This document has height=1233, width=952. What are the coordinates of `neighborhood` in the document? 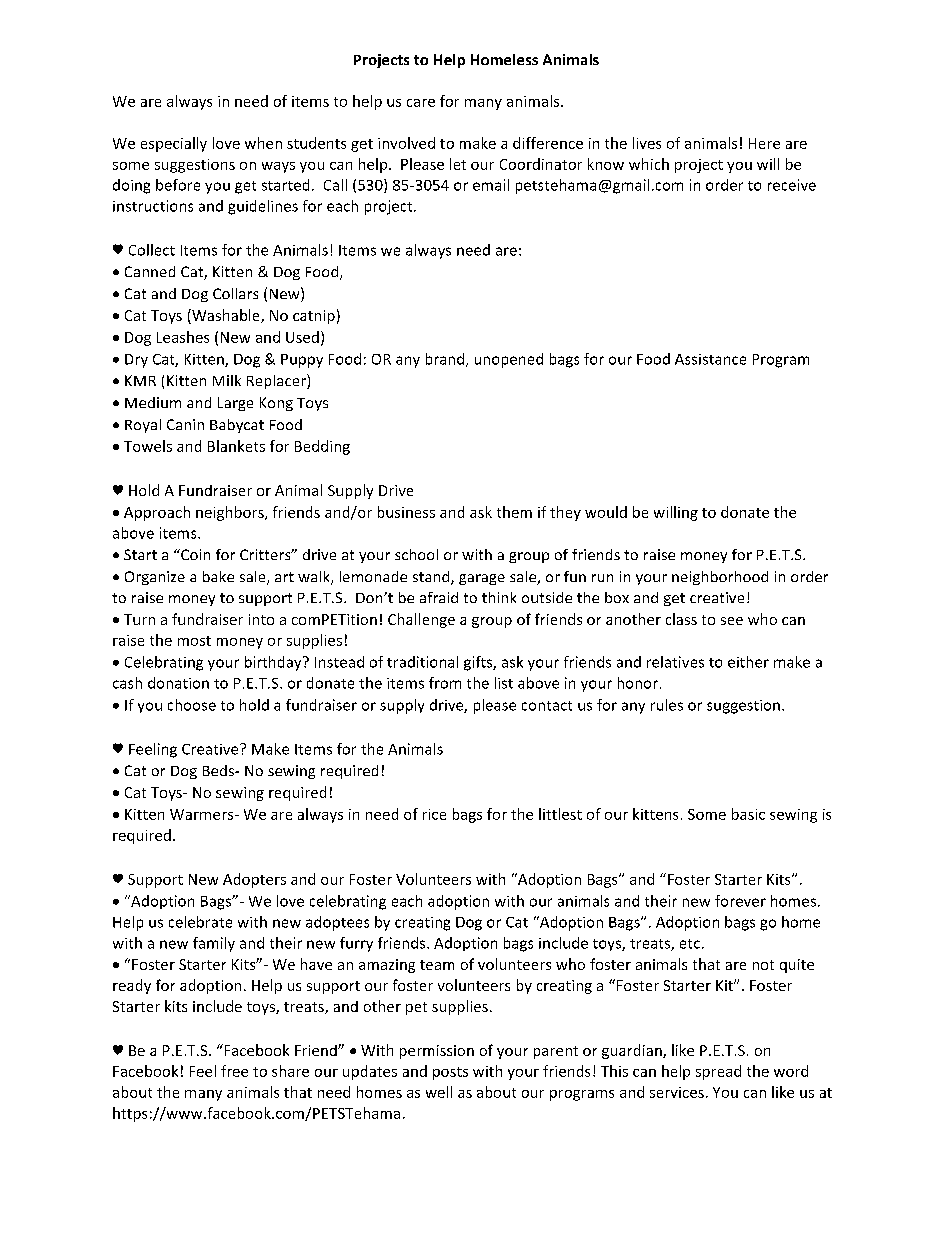 It's located at (720, 578).
